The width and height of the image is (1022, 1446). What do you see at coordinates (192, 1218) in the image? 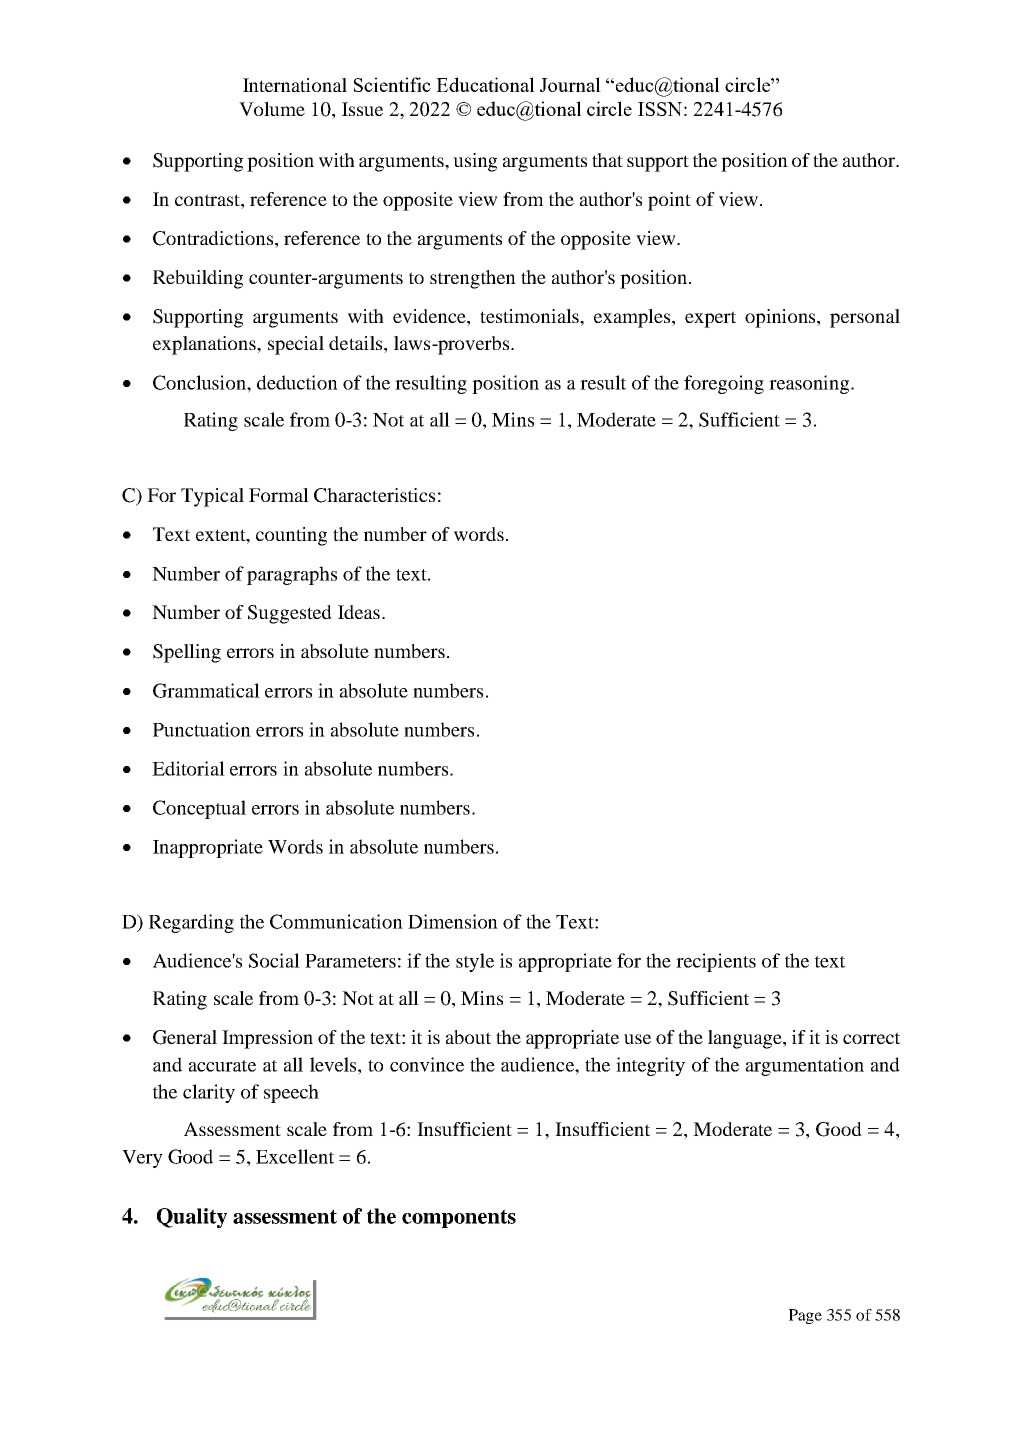
I see `Quality` at bounding box center [192, 1218].
